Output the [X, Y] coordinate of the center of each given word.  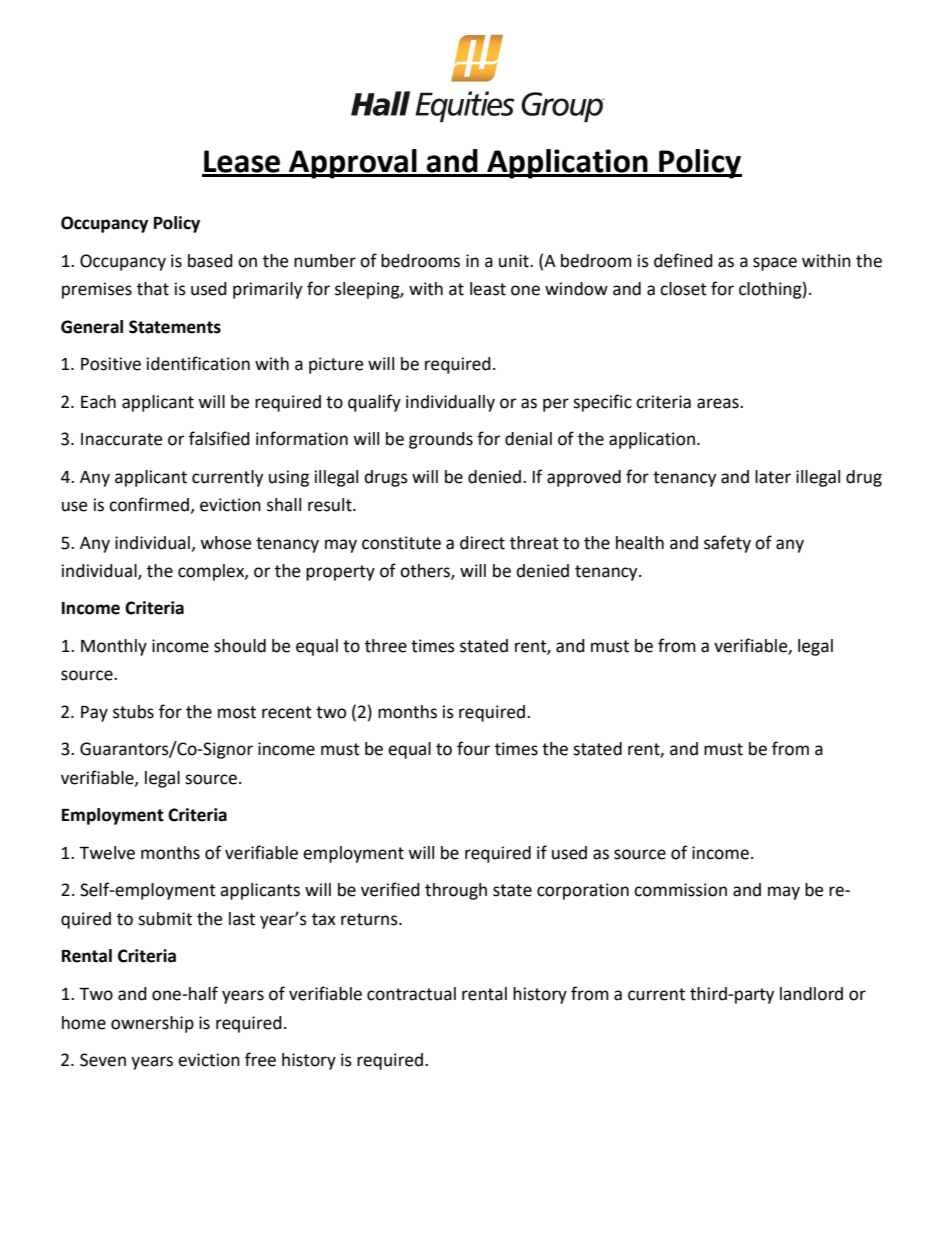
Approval [353, 164]
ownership [152, 1024]
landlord [811, 994]
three [386, 646]
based [210, 261]
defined [683, 260]
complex [212, 572]
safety [727, 544]
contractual [411, 994]
